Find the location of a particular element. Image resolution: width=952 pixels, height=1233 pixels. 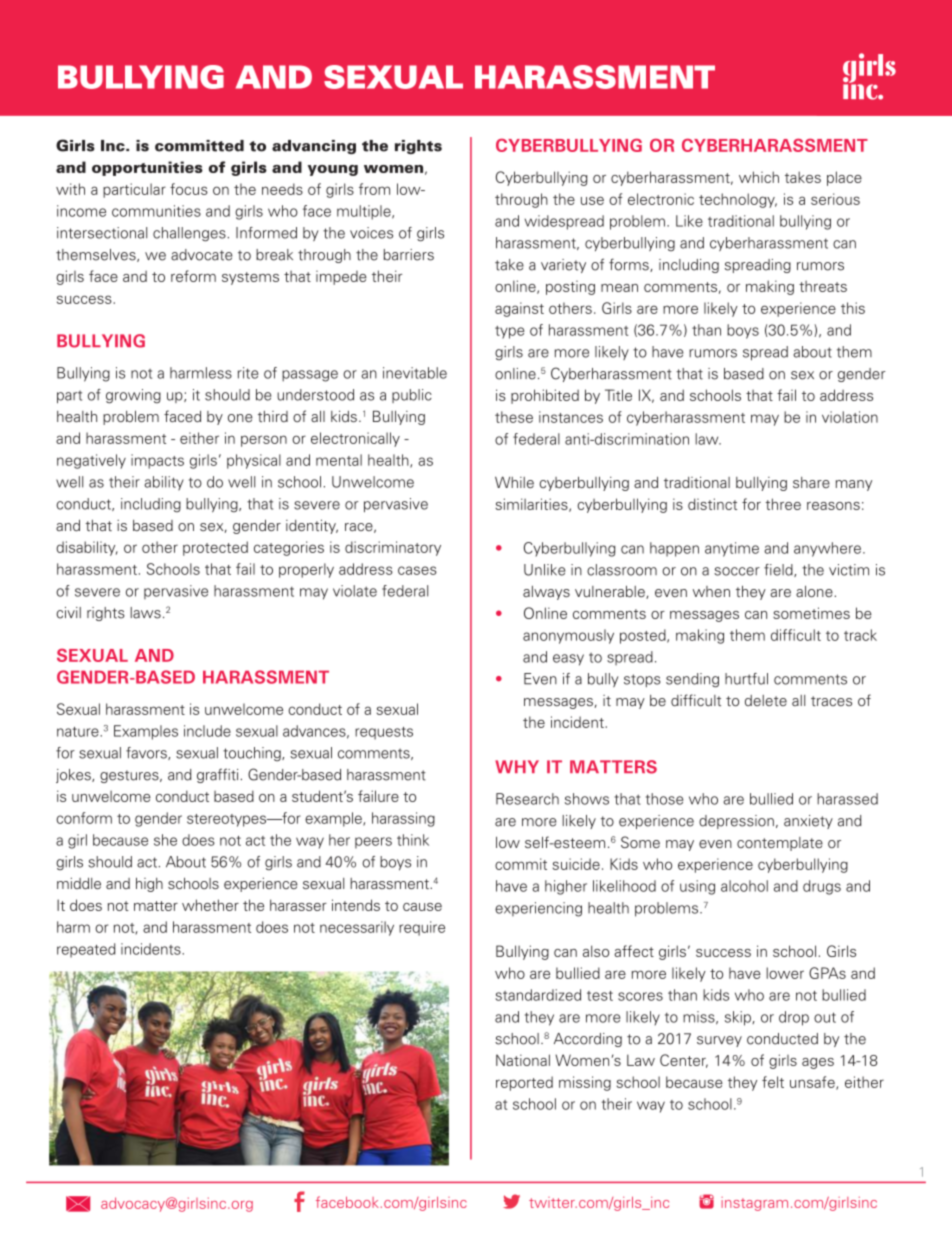

National is located at coordinates (523, 1060).
